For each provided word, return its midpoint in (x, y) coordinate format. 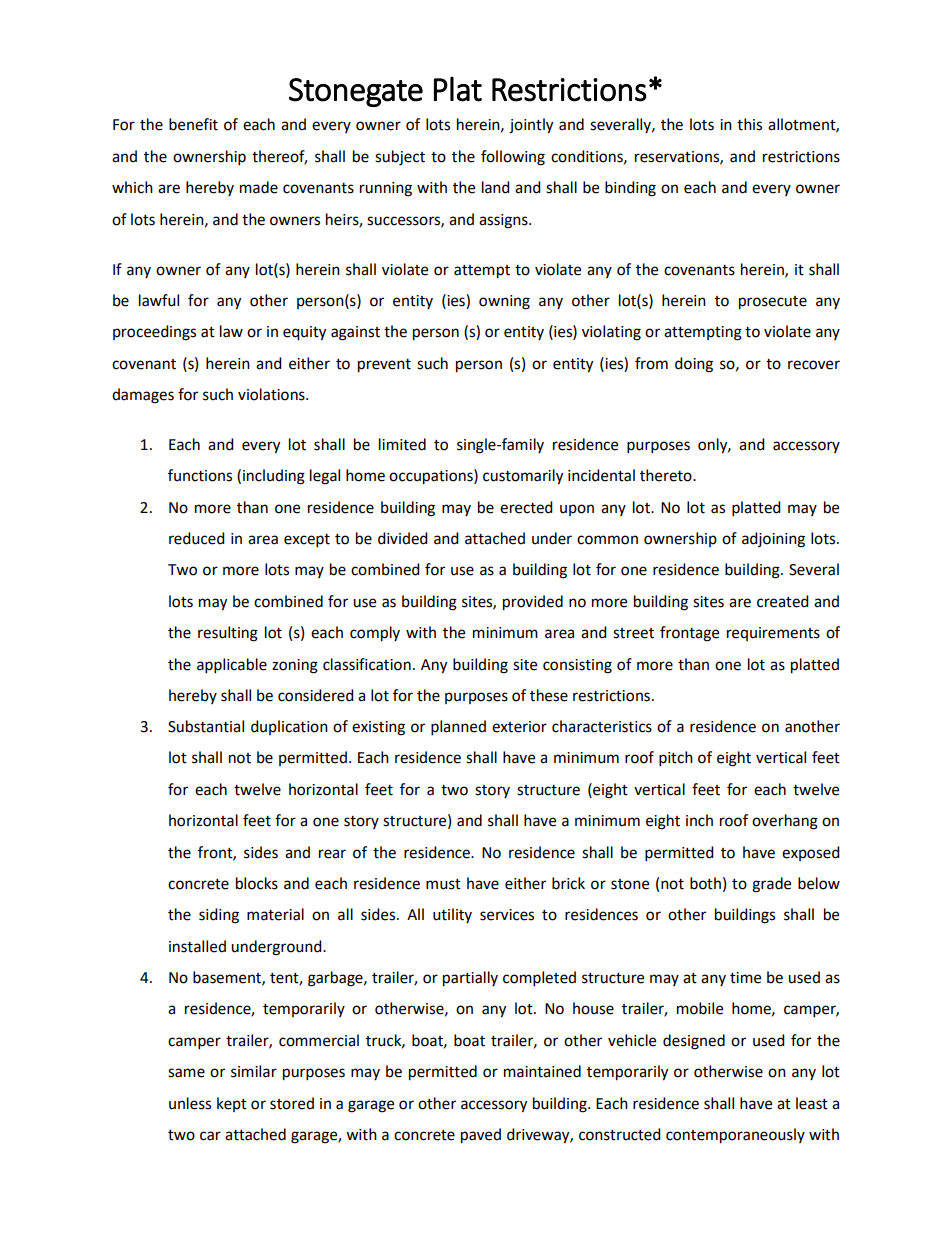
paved (481, 1136)
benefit (193, 124)
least (812, 1103)
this (749, 124)
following (513, 158)
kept (232, 1104)
